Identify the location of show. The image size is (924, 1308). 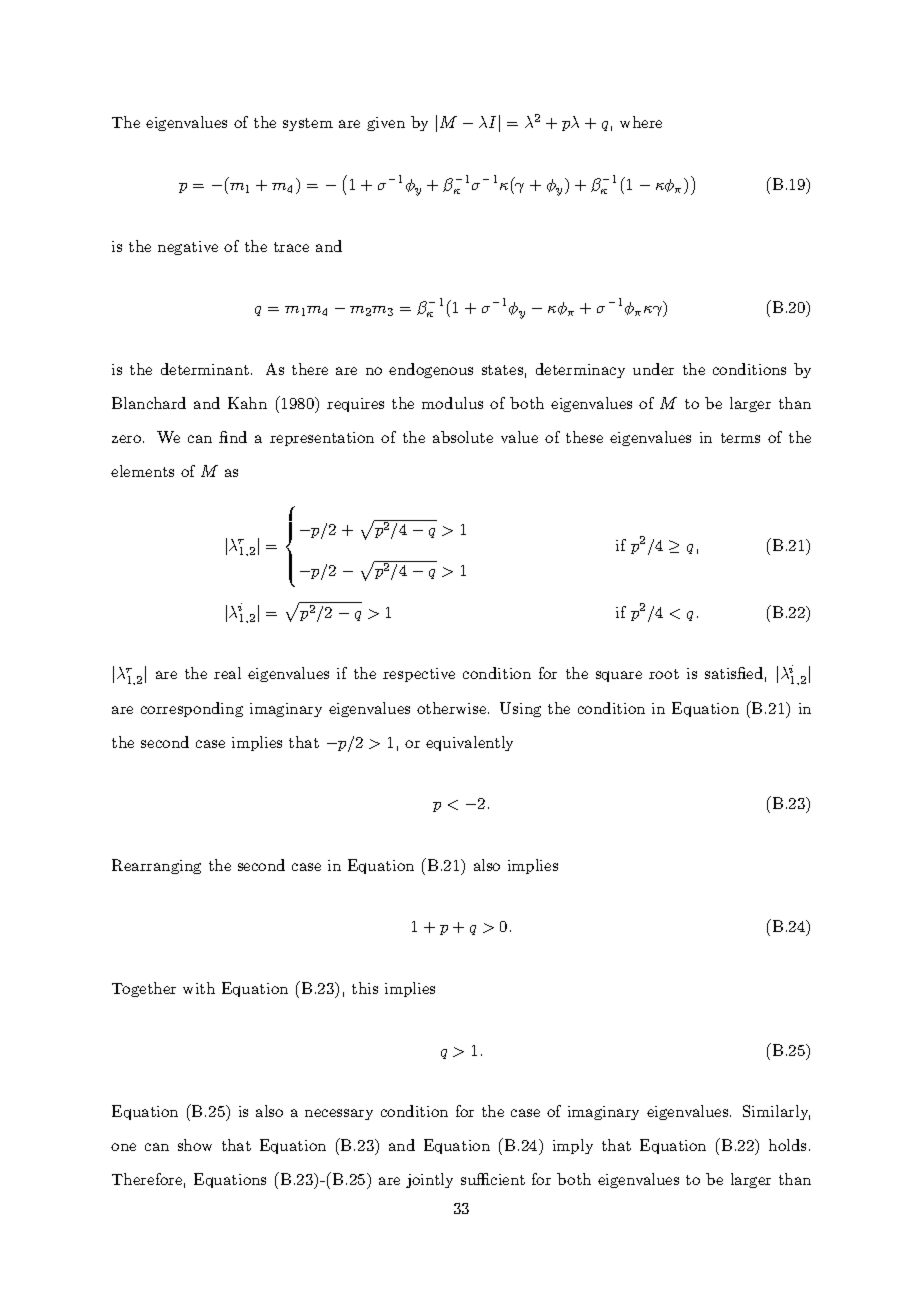
(195, 1145).
